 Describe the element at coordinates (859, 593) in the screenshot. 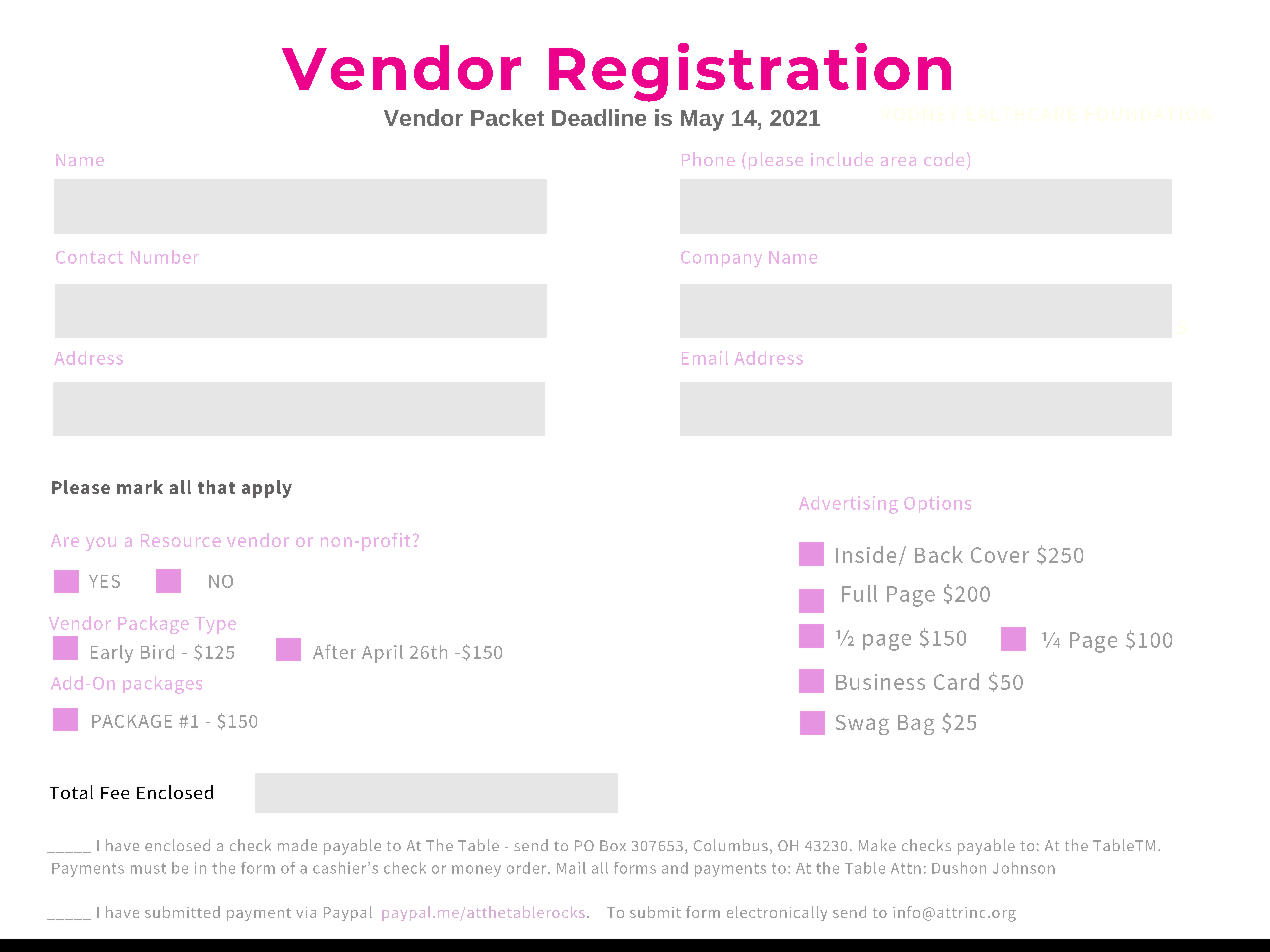

I see `Full` at that location.
